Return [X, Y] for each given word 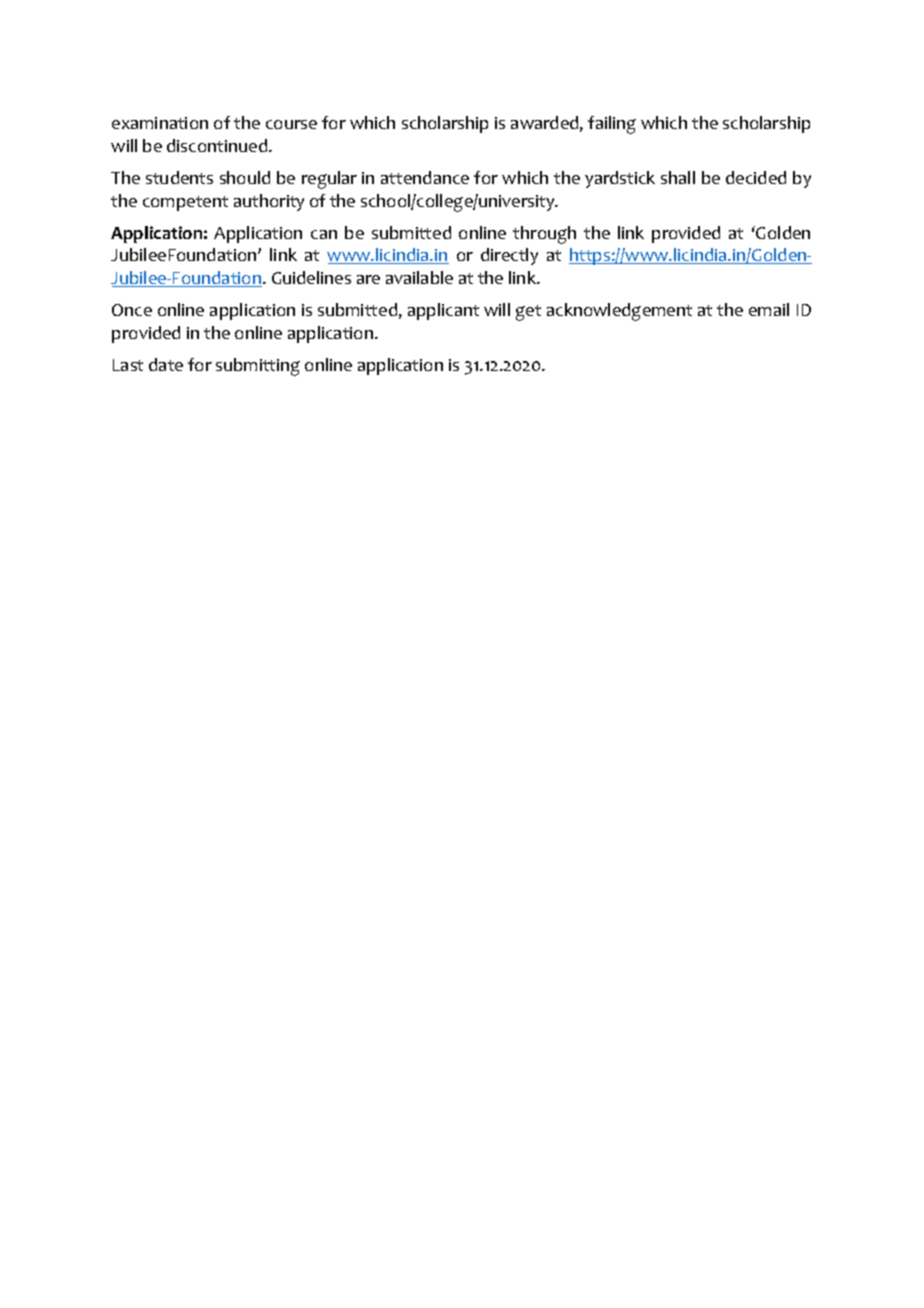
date [166, 364]
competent [185, 203]
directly [509, 256]
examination [160, 123]
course [291, 124]
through [544, 235]
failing [612, 125]
